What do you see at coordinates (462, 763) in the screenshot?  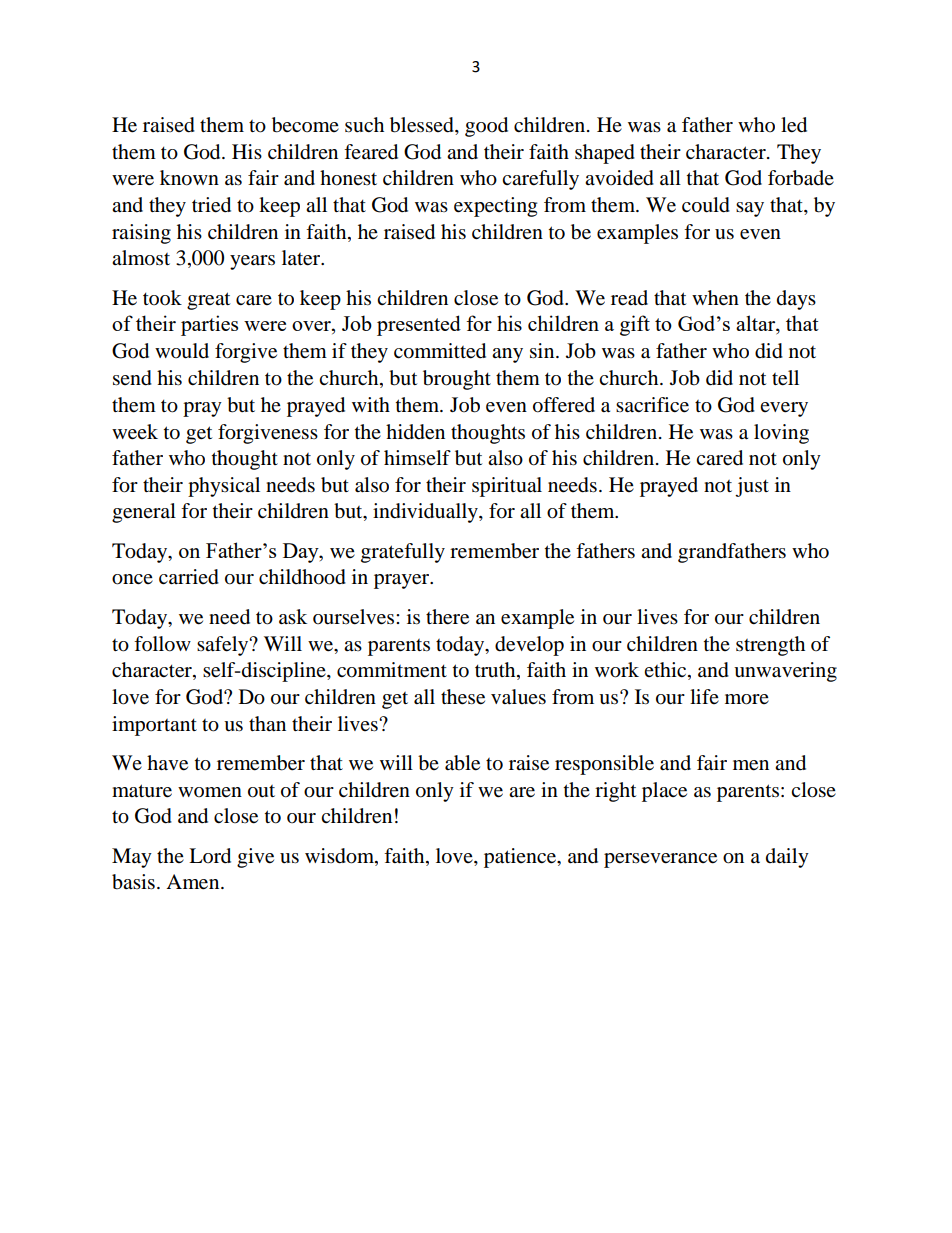 I see `able` at bounding box center [462, 763].
